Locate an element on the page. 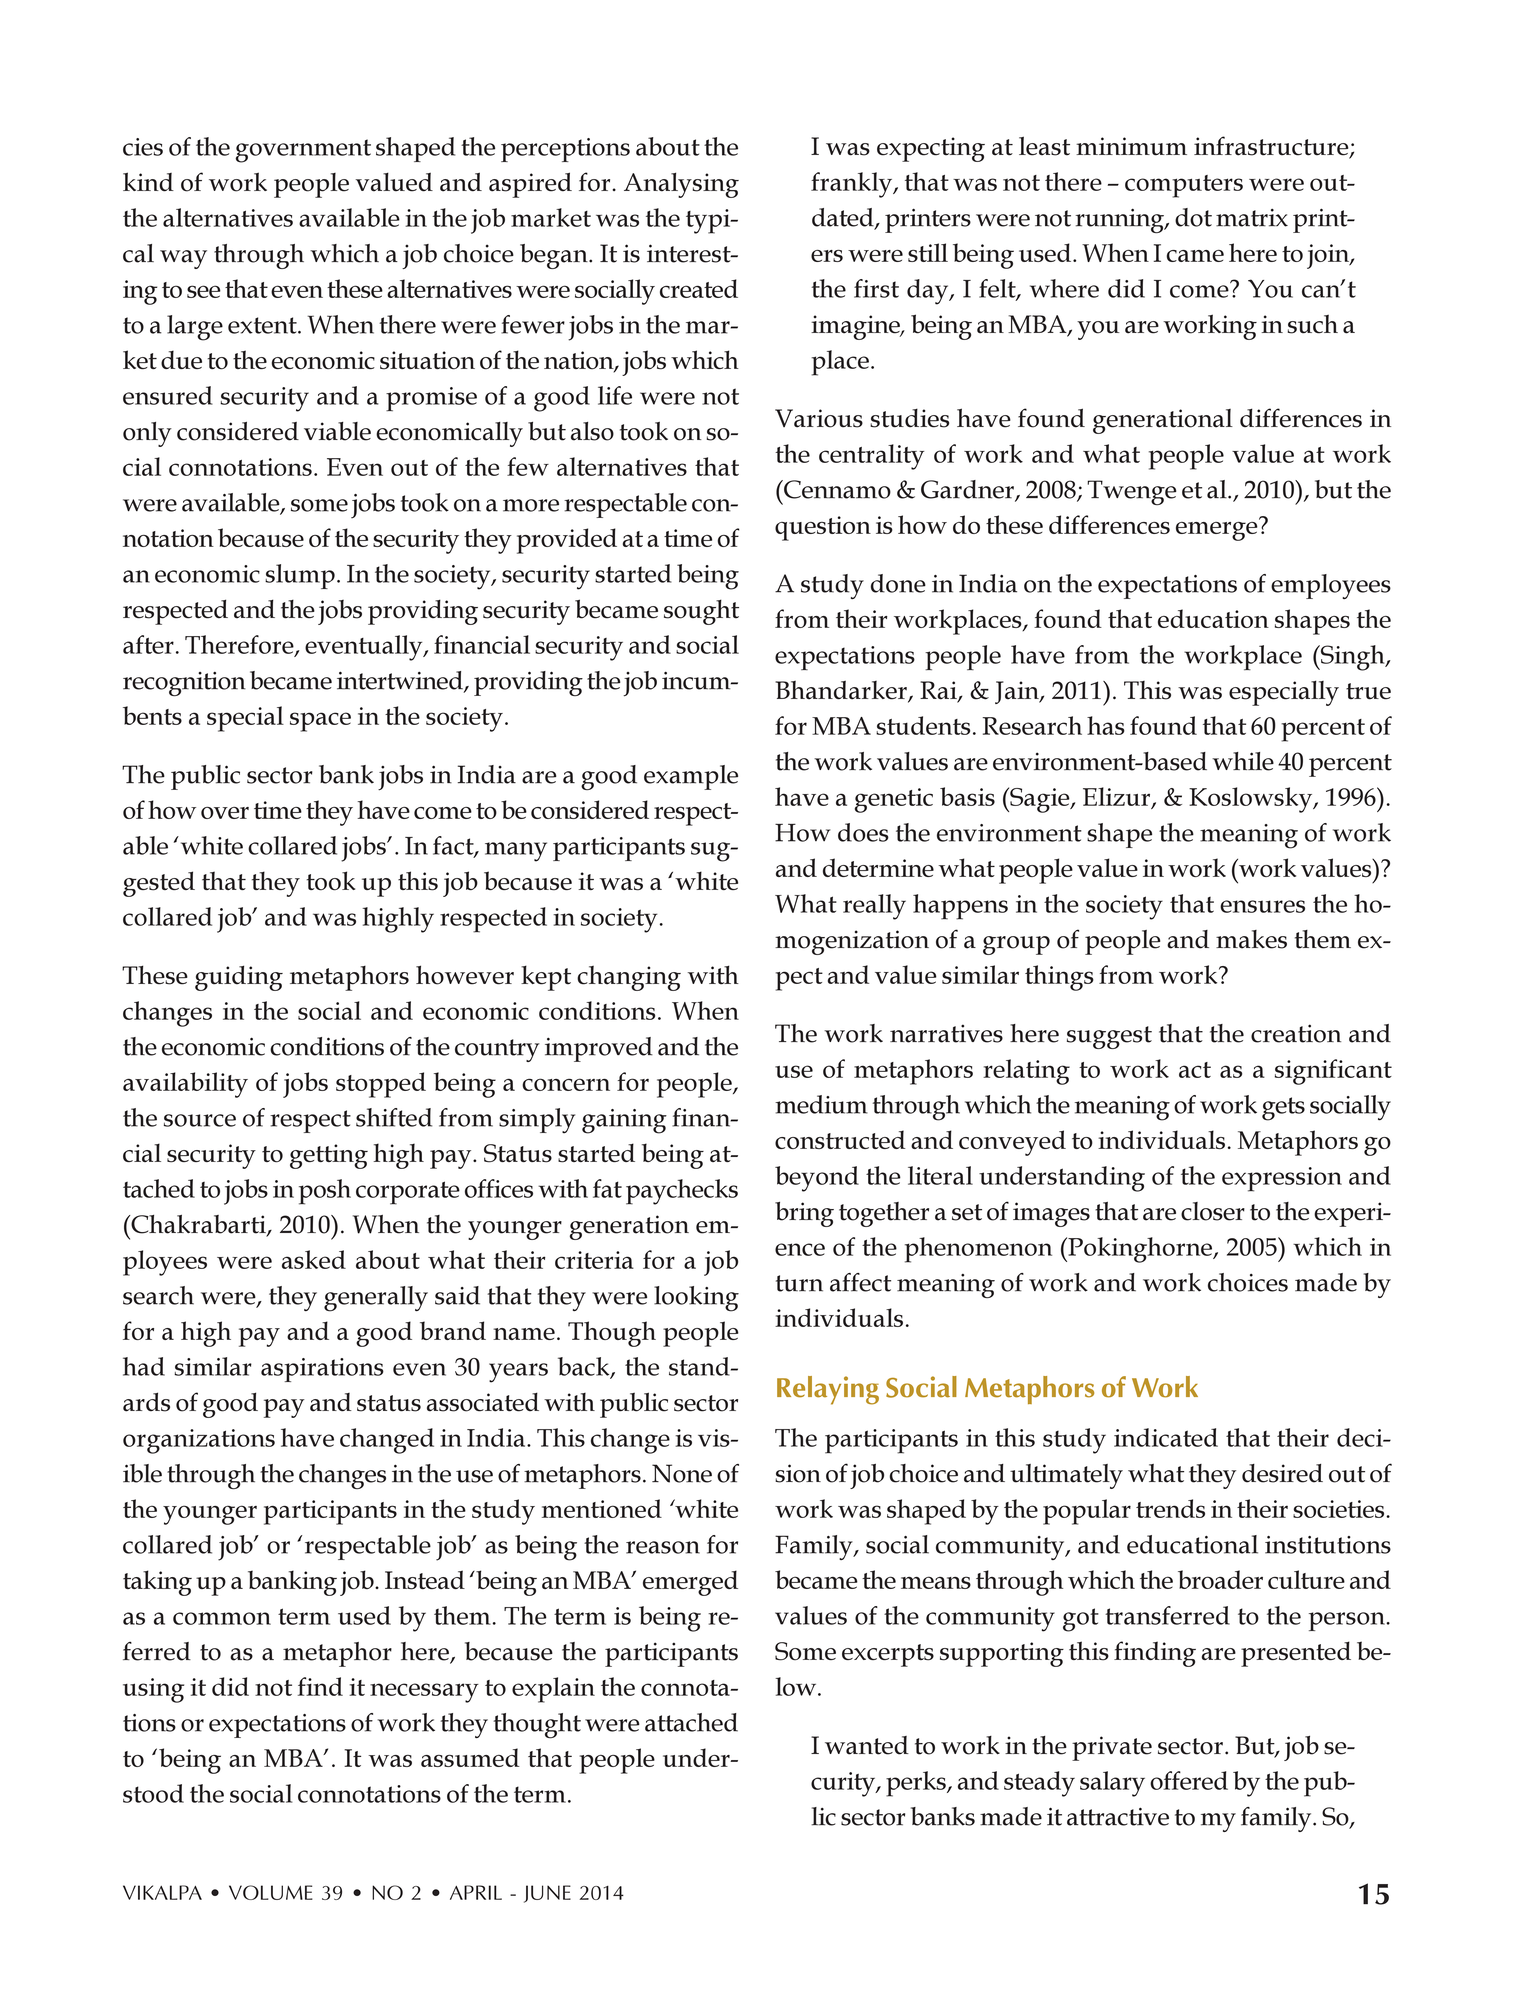 Image resolution: width=1514 pixels, height=2014 pixels. creation is located at coordinates (1296, 1033).
